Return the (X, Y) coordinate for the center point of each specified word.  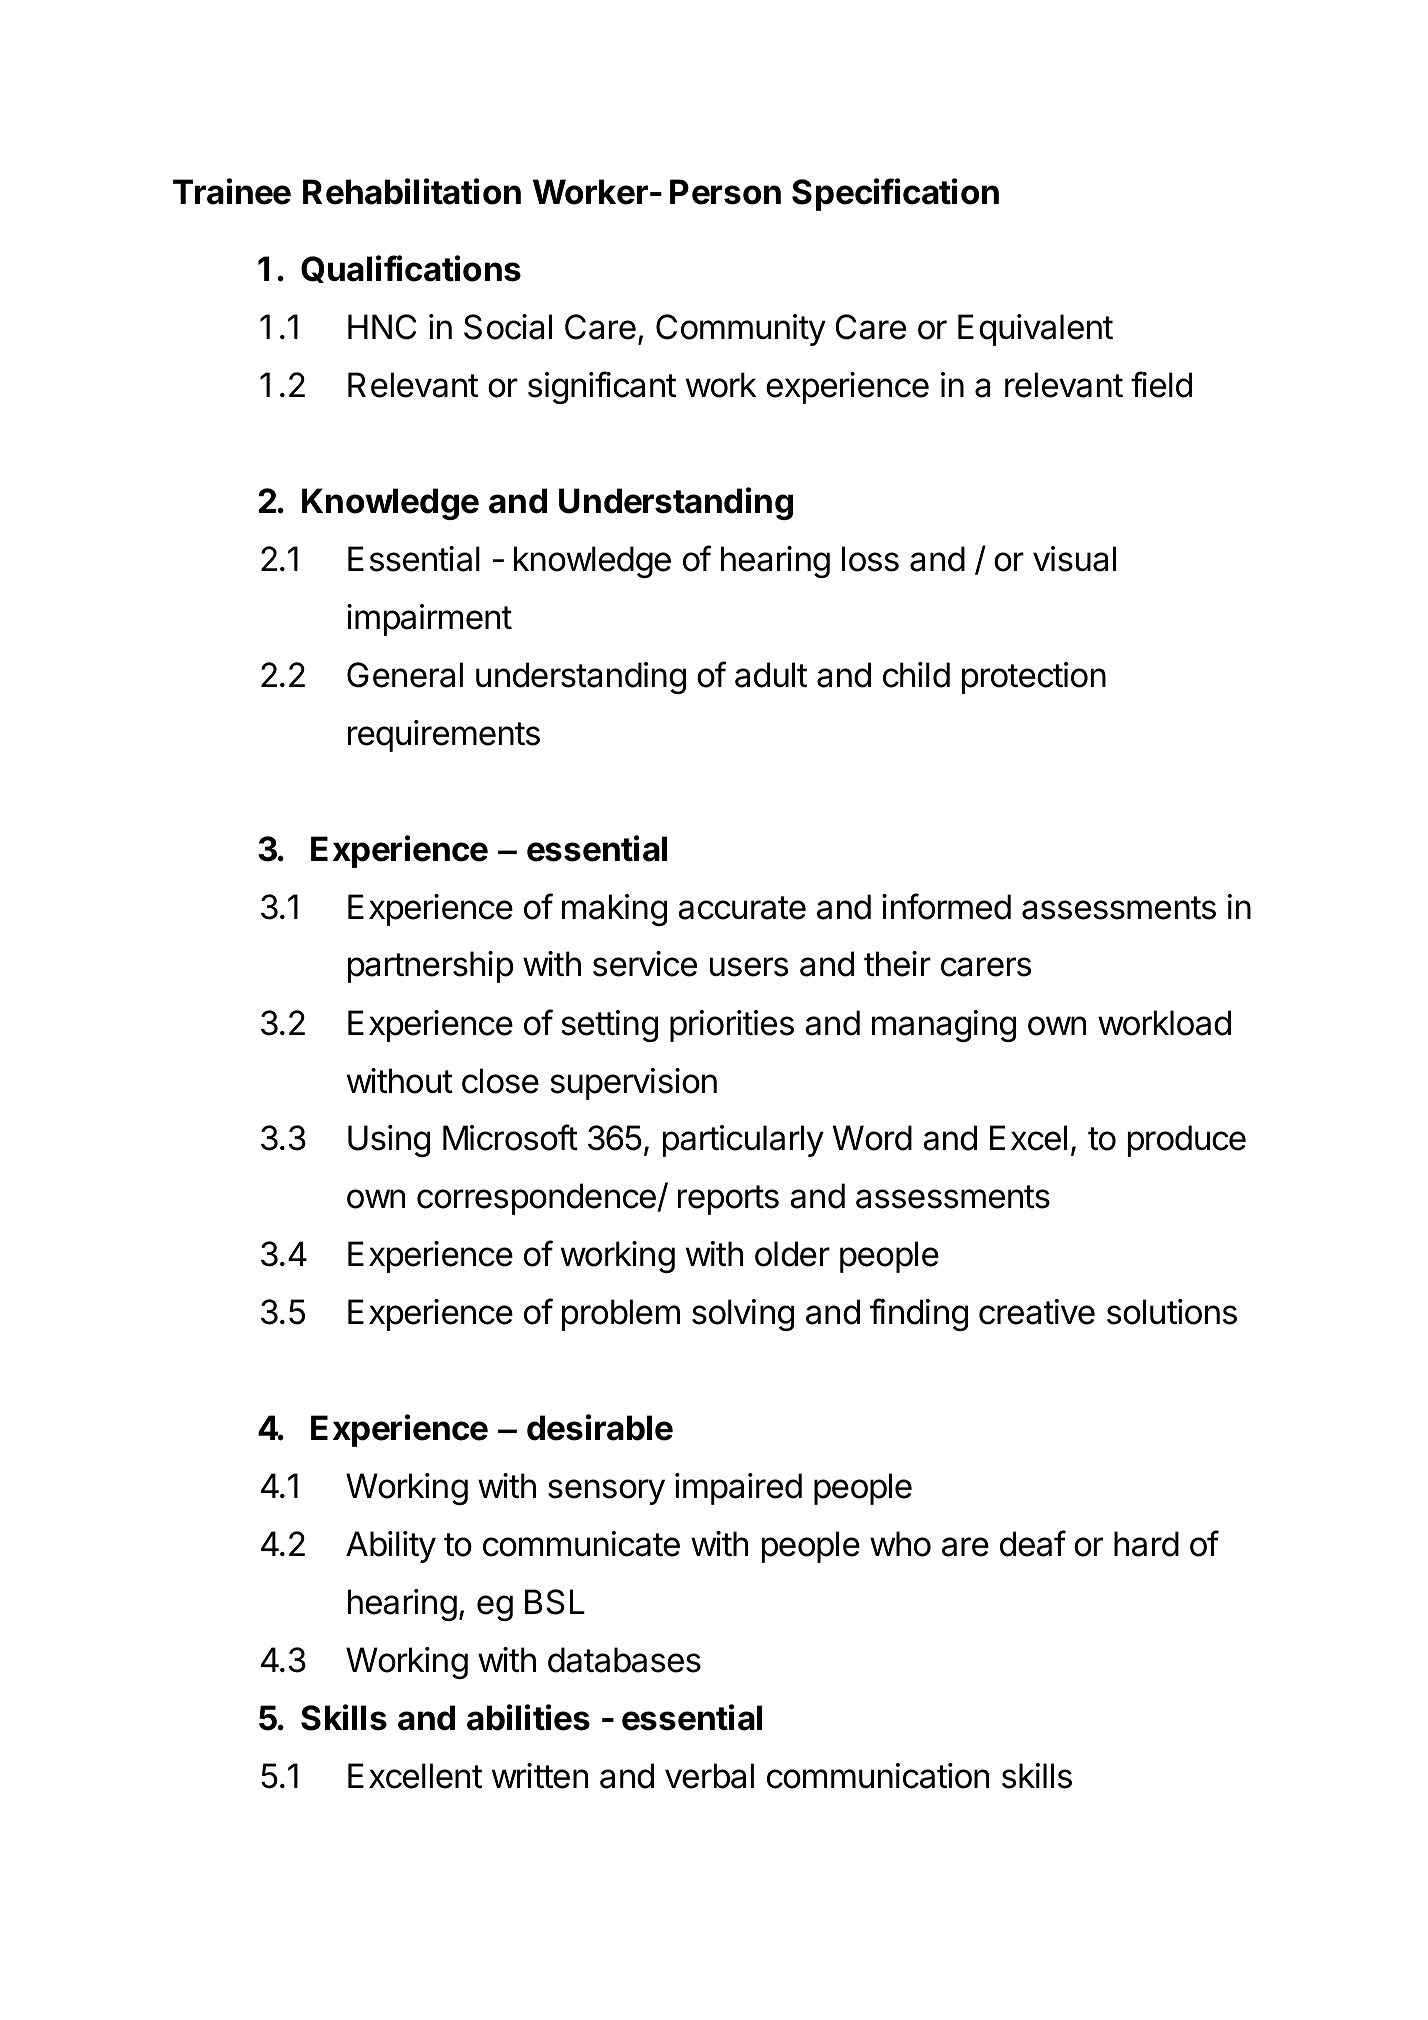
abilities (528, 1717)
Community (741, 330)
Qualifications (411, 269)
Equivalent (1035, 330)
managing (944, 1026)
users (749, 967)
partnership (431, 967)
